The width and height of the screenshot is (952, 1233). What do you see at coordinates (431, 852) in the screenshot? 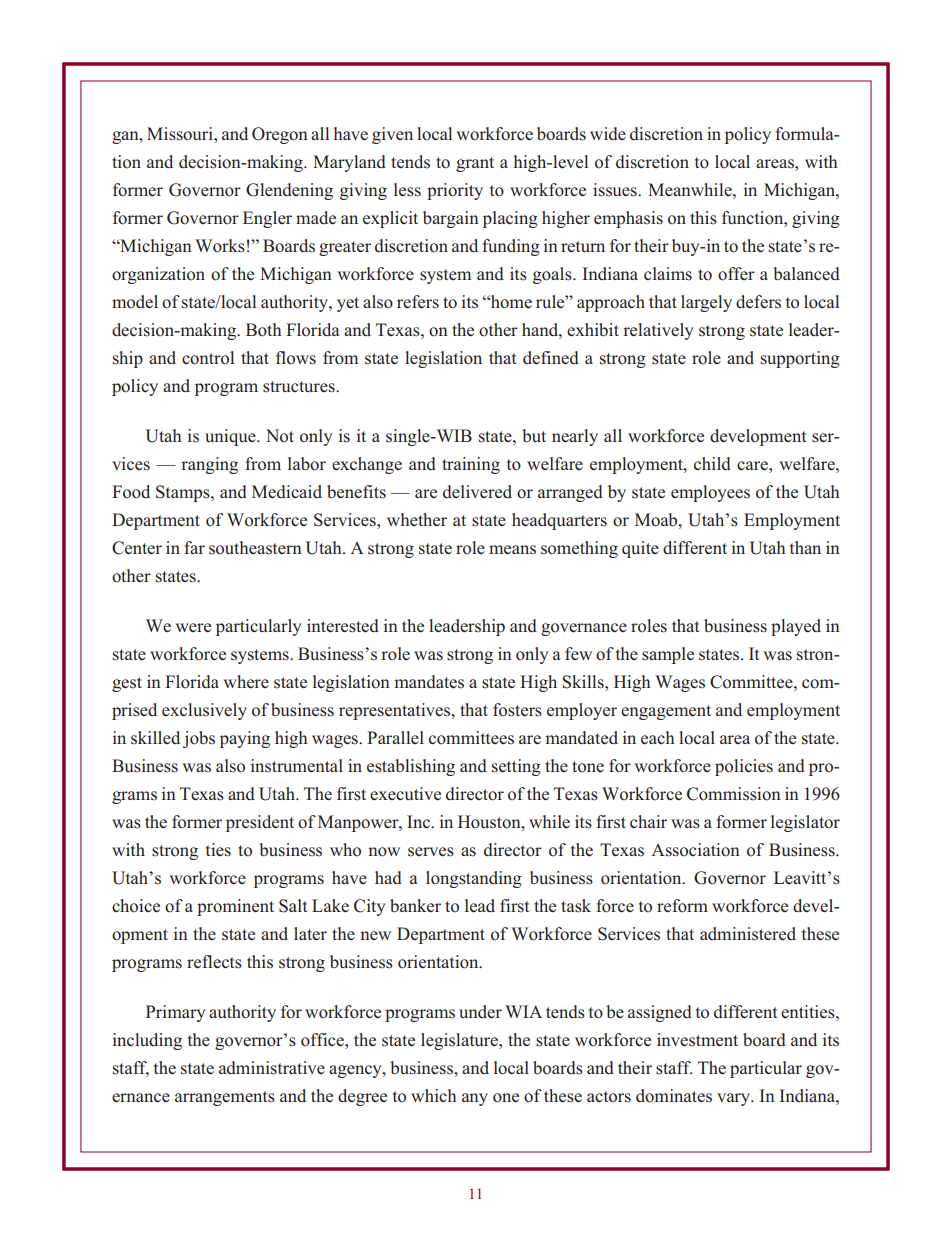
I see `serves` at bounding box center [431, 852].
